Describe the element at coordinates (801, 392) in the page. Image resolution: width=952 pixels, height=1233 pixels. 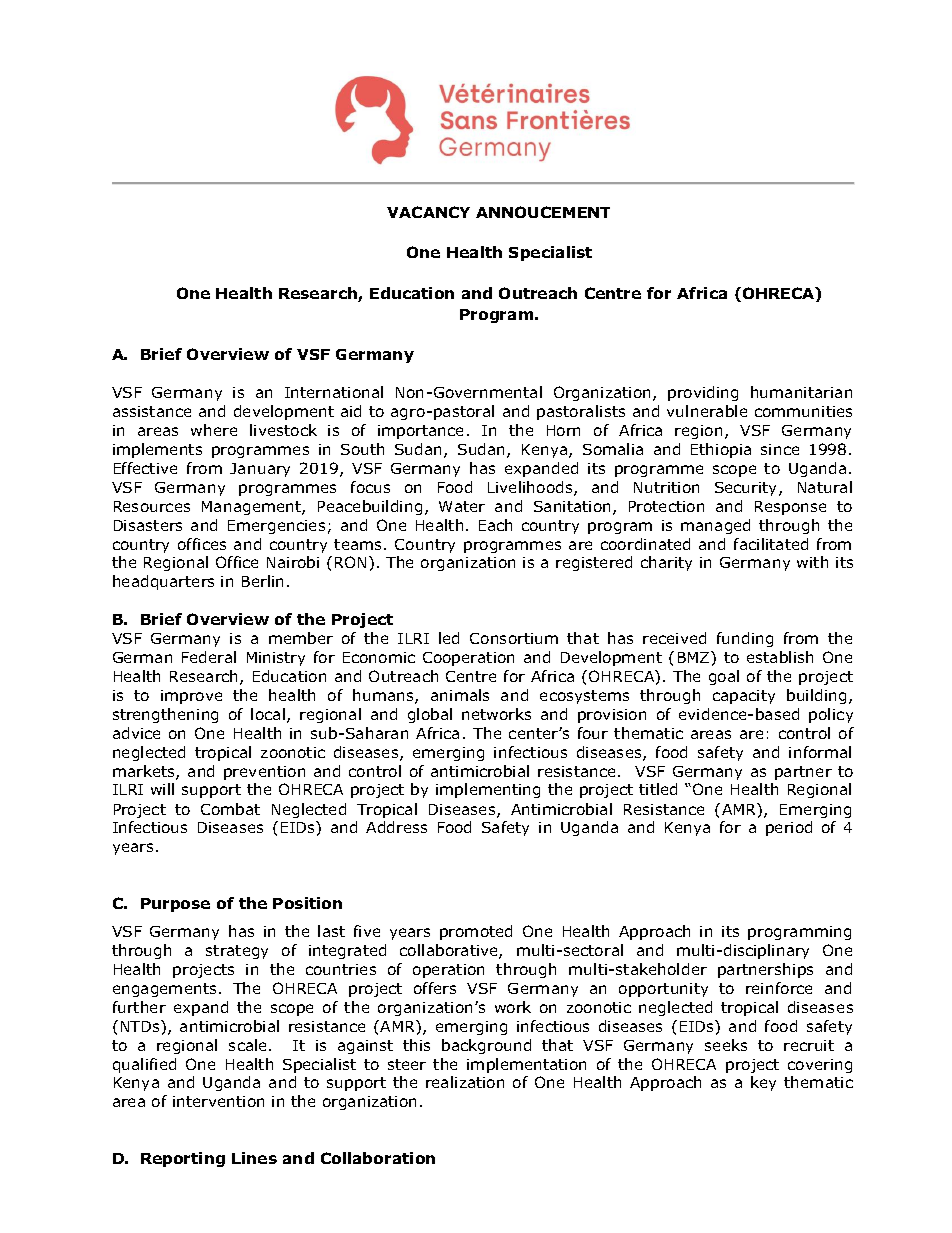
I see `humanitarian` at that location.
